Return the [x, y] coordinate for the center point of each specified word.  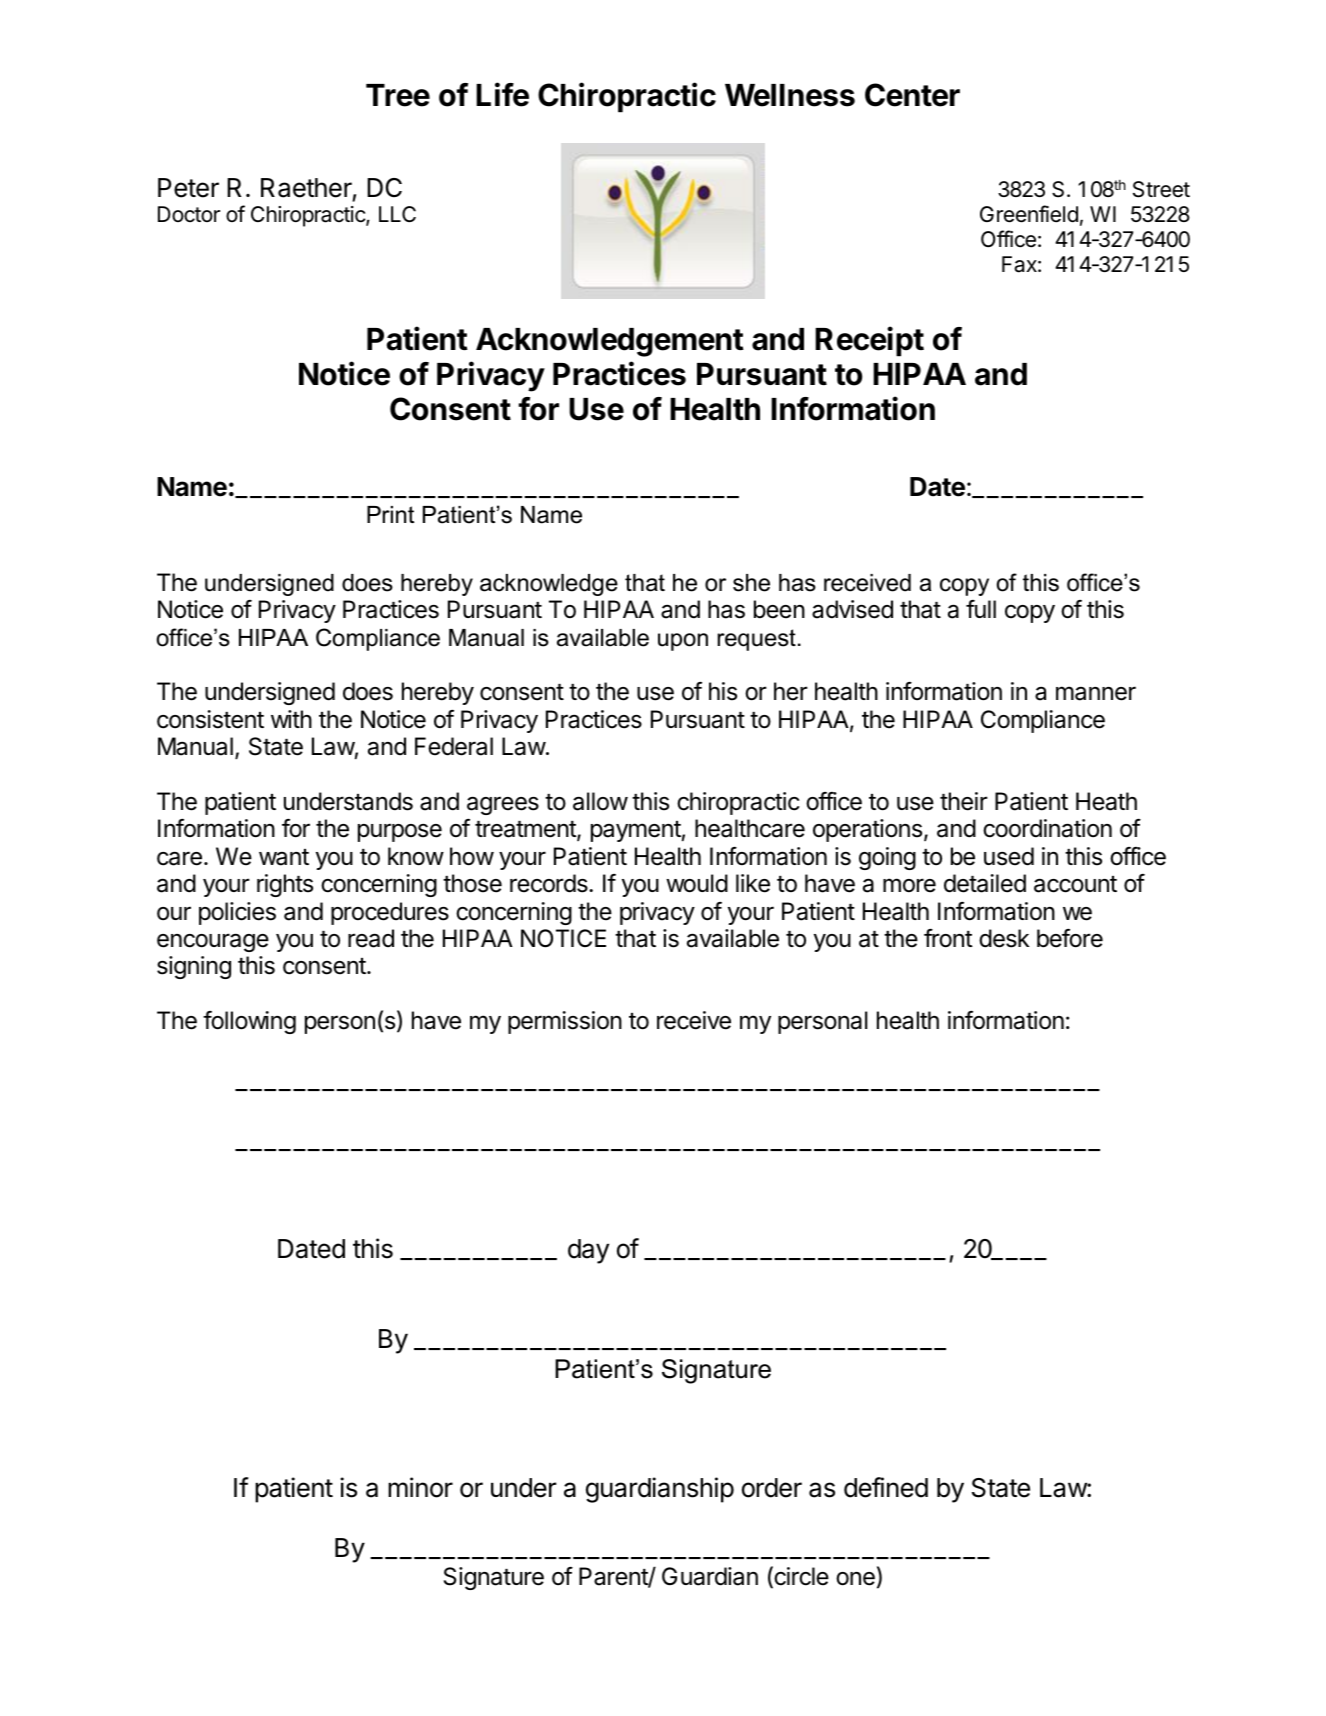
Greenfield [1029, 214]
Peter [188, 188]
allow [600, 801]
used [1009, 856]
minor [420, 1487]
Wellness [790, 95]
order [772, 1488]
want [284, 857]
